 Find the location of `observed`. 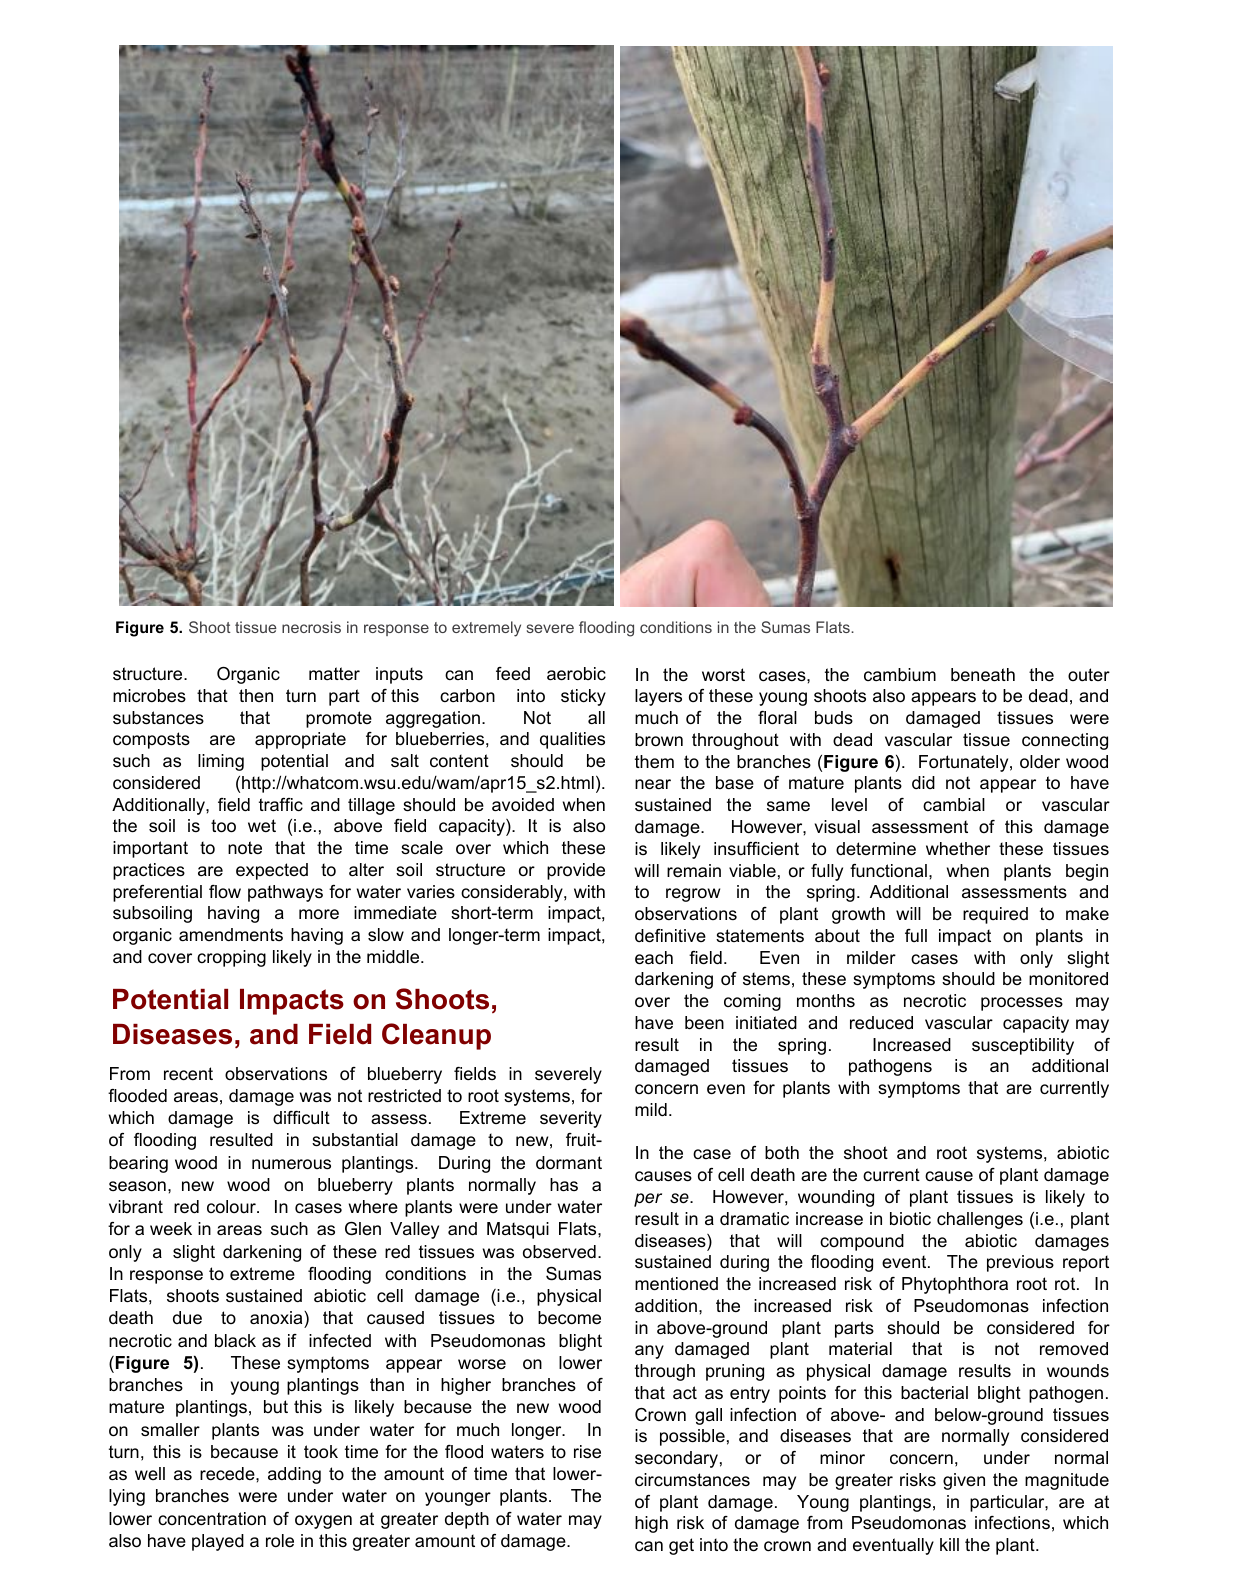

observed is located at coordinates (559, 1252).
